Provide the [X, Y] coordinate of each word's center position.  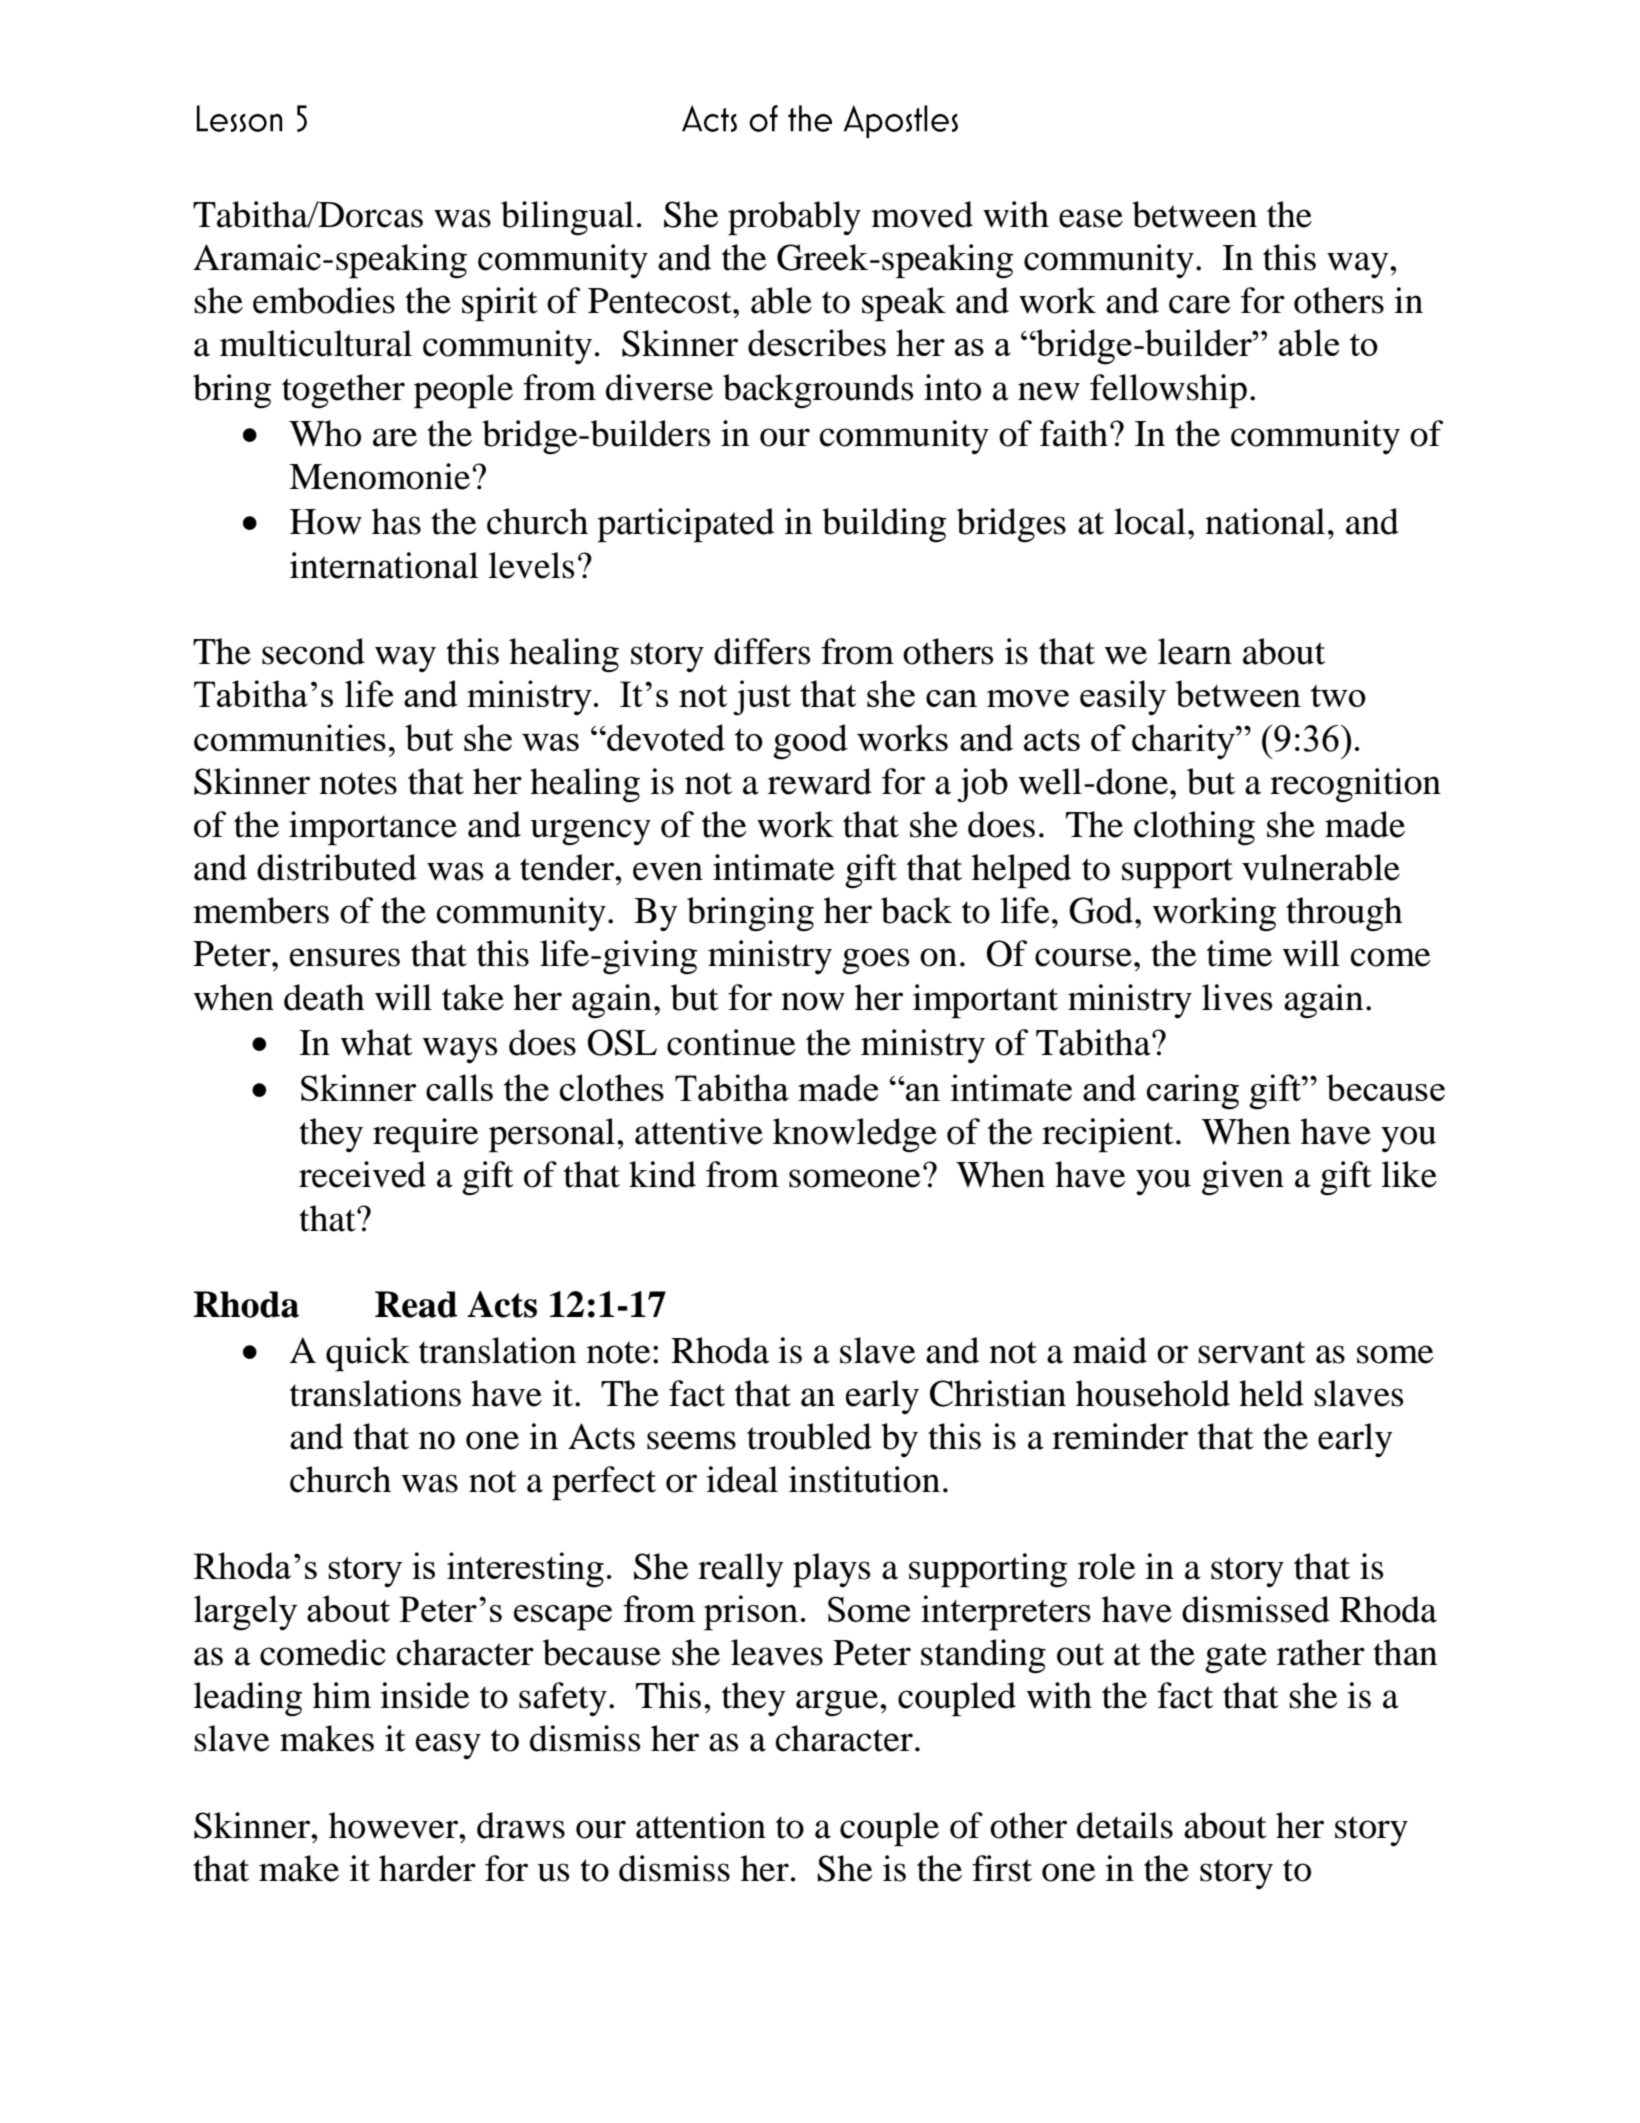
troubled [809, 1436]
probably [794, 218]
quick [368, 1354]
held [1271, 1393]
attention [701, 1825]
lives [1237, 997]
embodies [324, 300]
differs [762, 651]
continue [731, 1042]
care [1200, 304]
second [313, 651]
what [376, 1042]
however [394, 1825]
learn [1195, 651]
